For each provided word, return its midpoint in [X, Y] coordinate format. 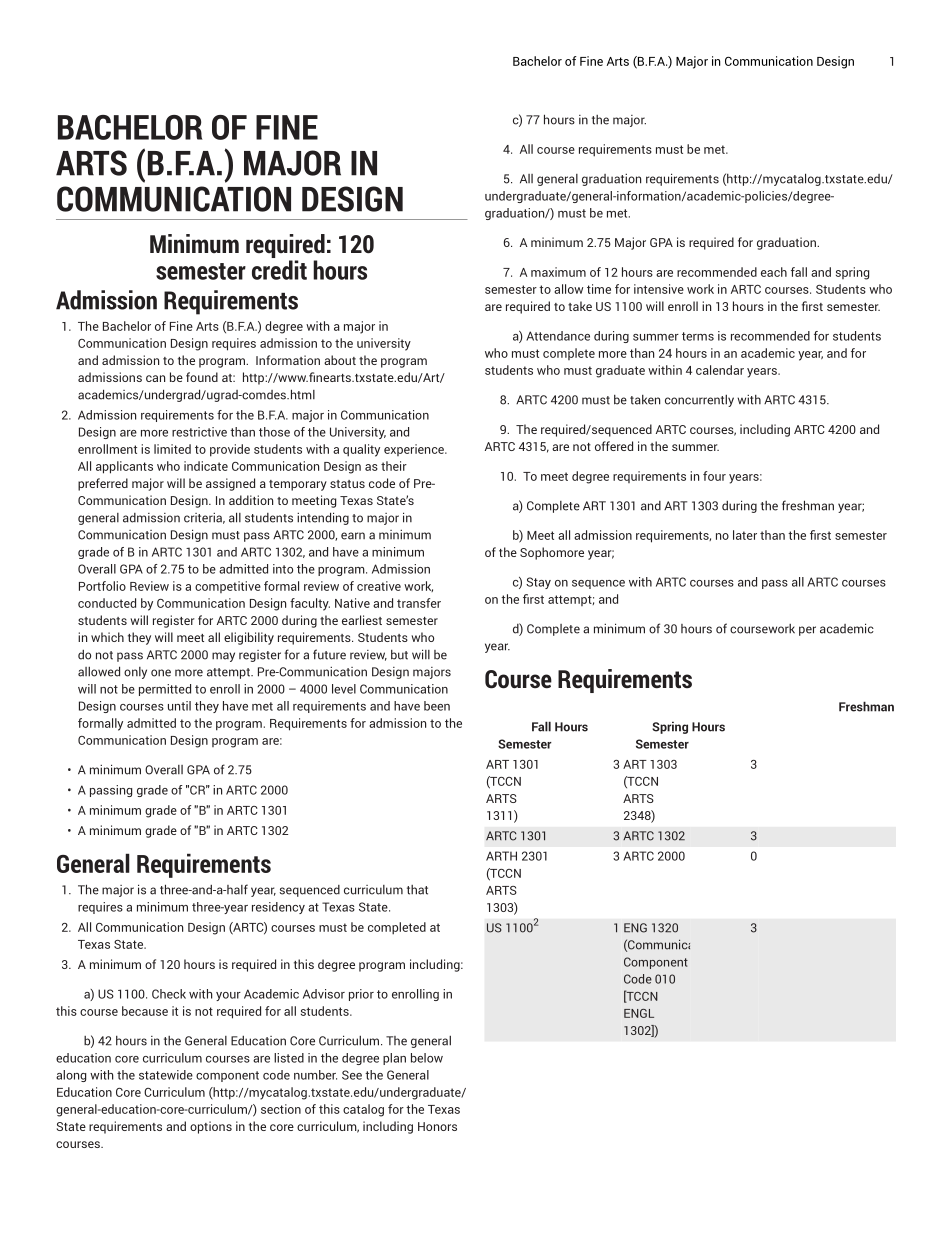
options [211, 1127]
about [340, 360]
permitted [165, 690]
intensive [659, 289]
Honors [437, 1126]
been [437, 706]
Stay [538, 583]
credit [279, 270]
